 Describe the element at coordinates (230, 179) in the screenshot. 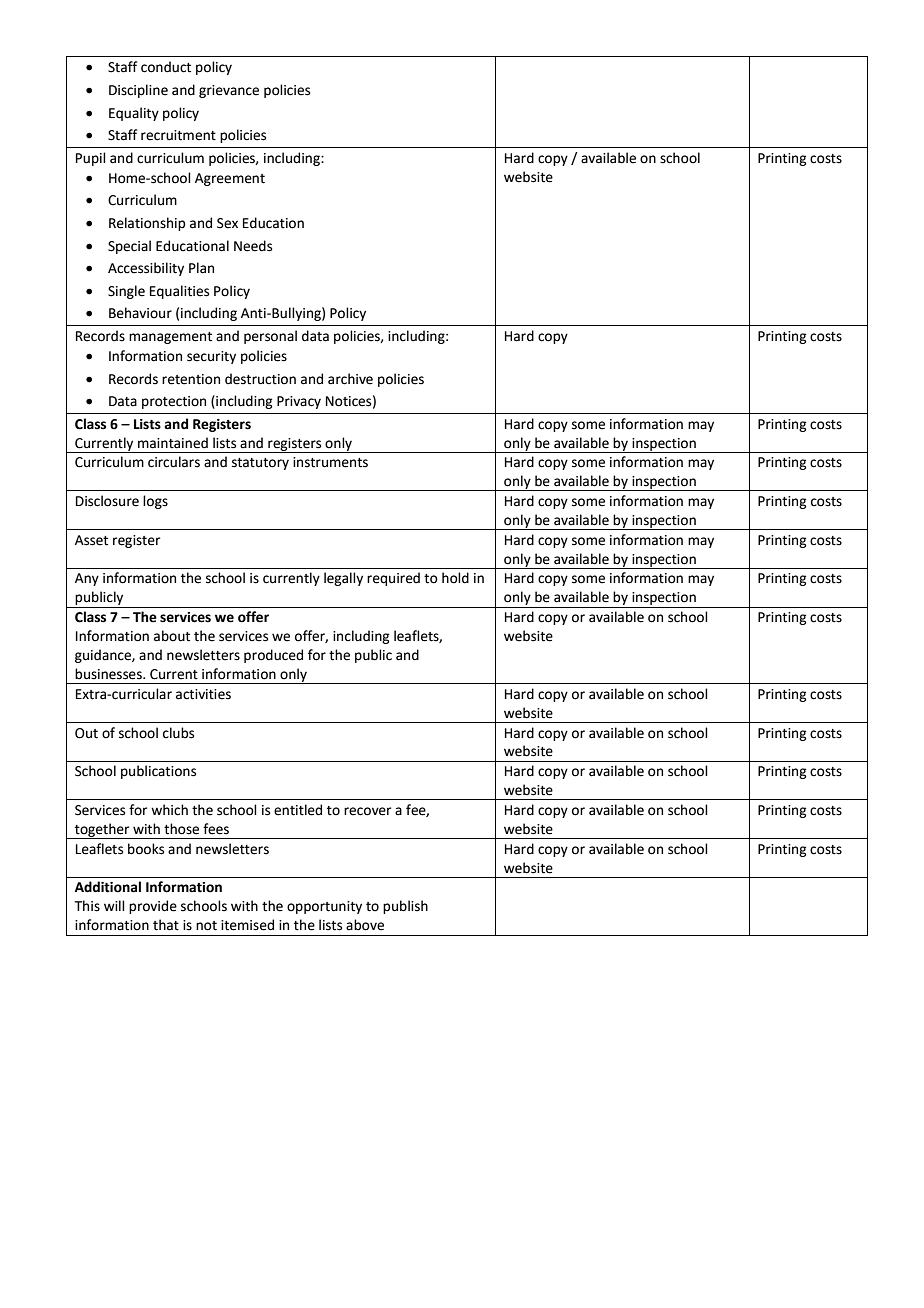

I see `Agreement` at that location.
